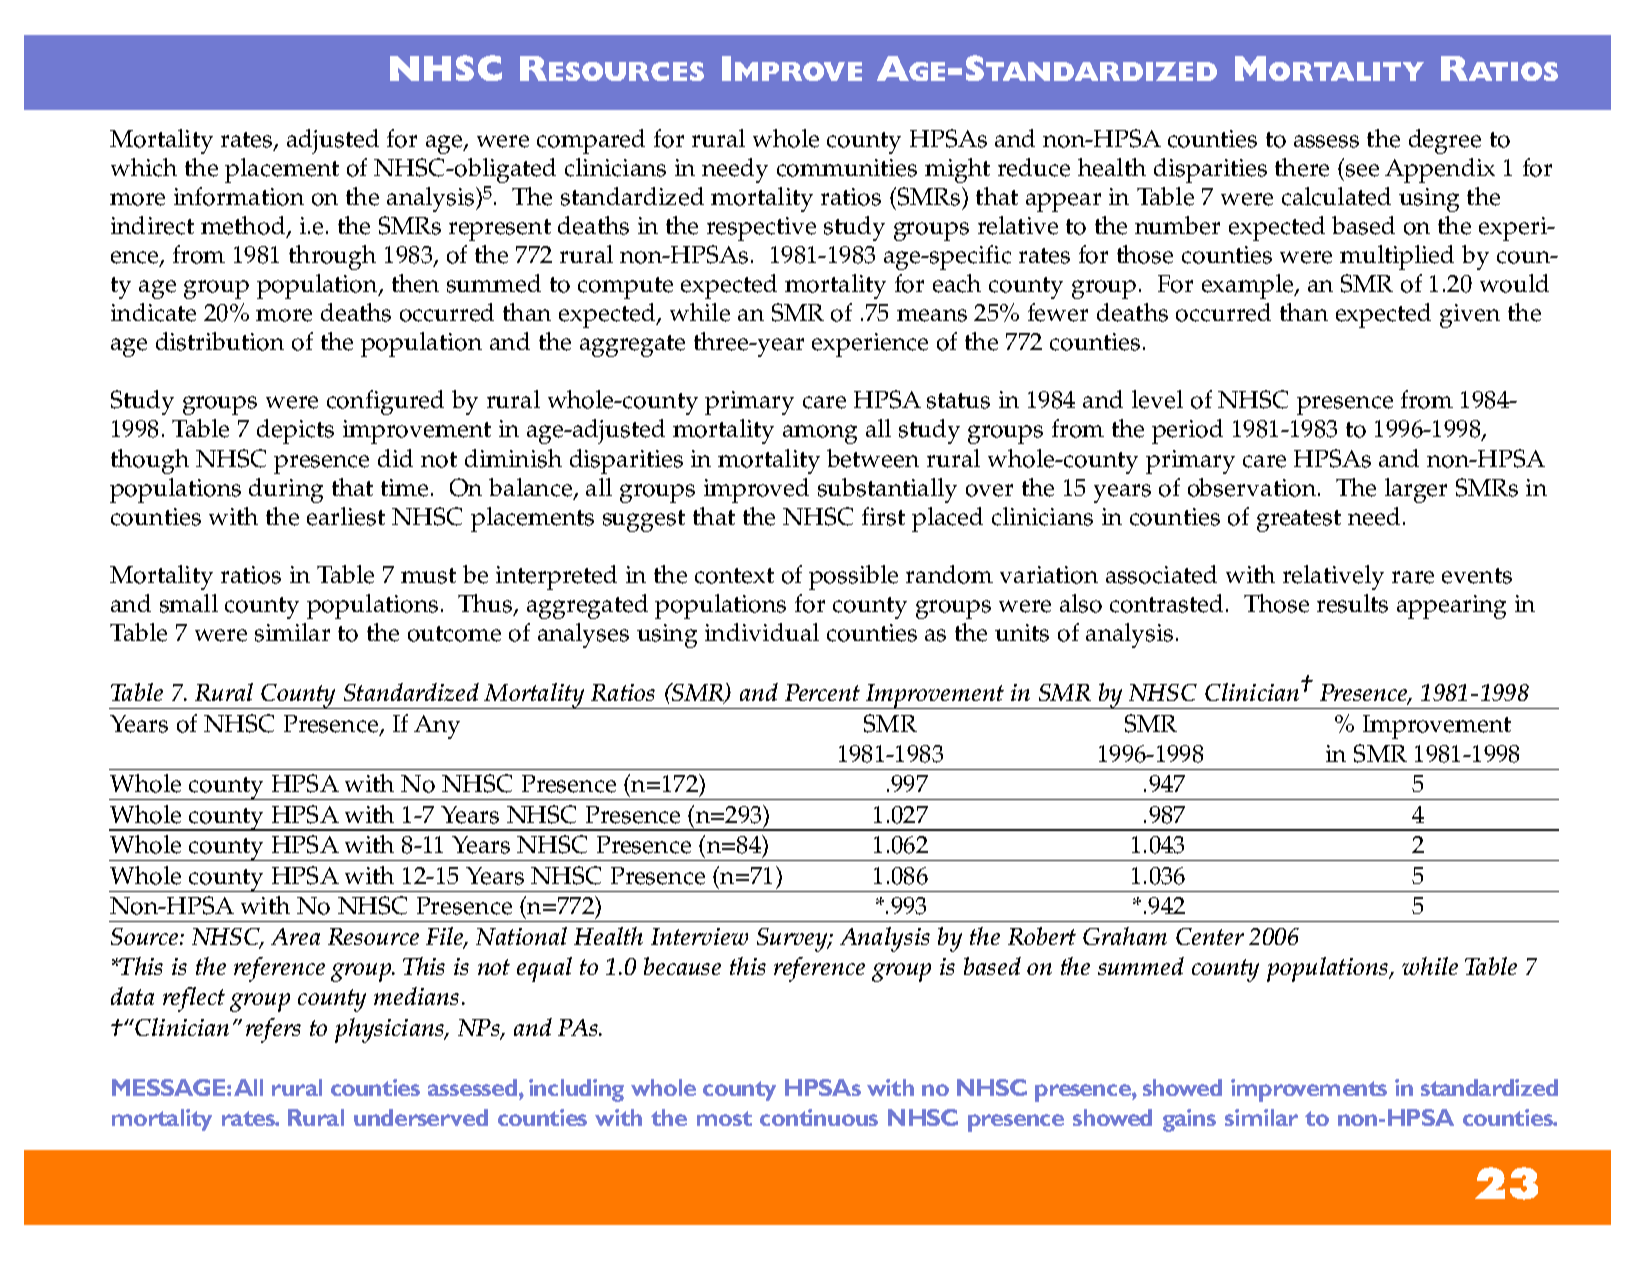 This screenshot has width=1635, height=1263. What do you see at coordinates (762, 632) in the screenshot?
I see `individual` at bounding box center [762, 632].
